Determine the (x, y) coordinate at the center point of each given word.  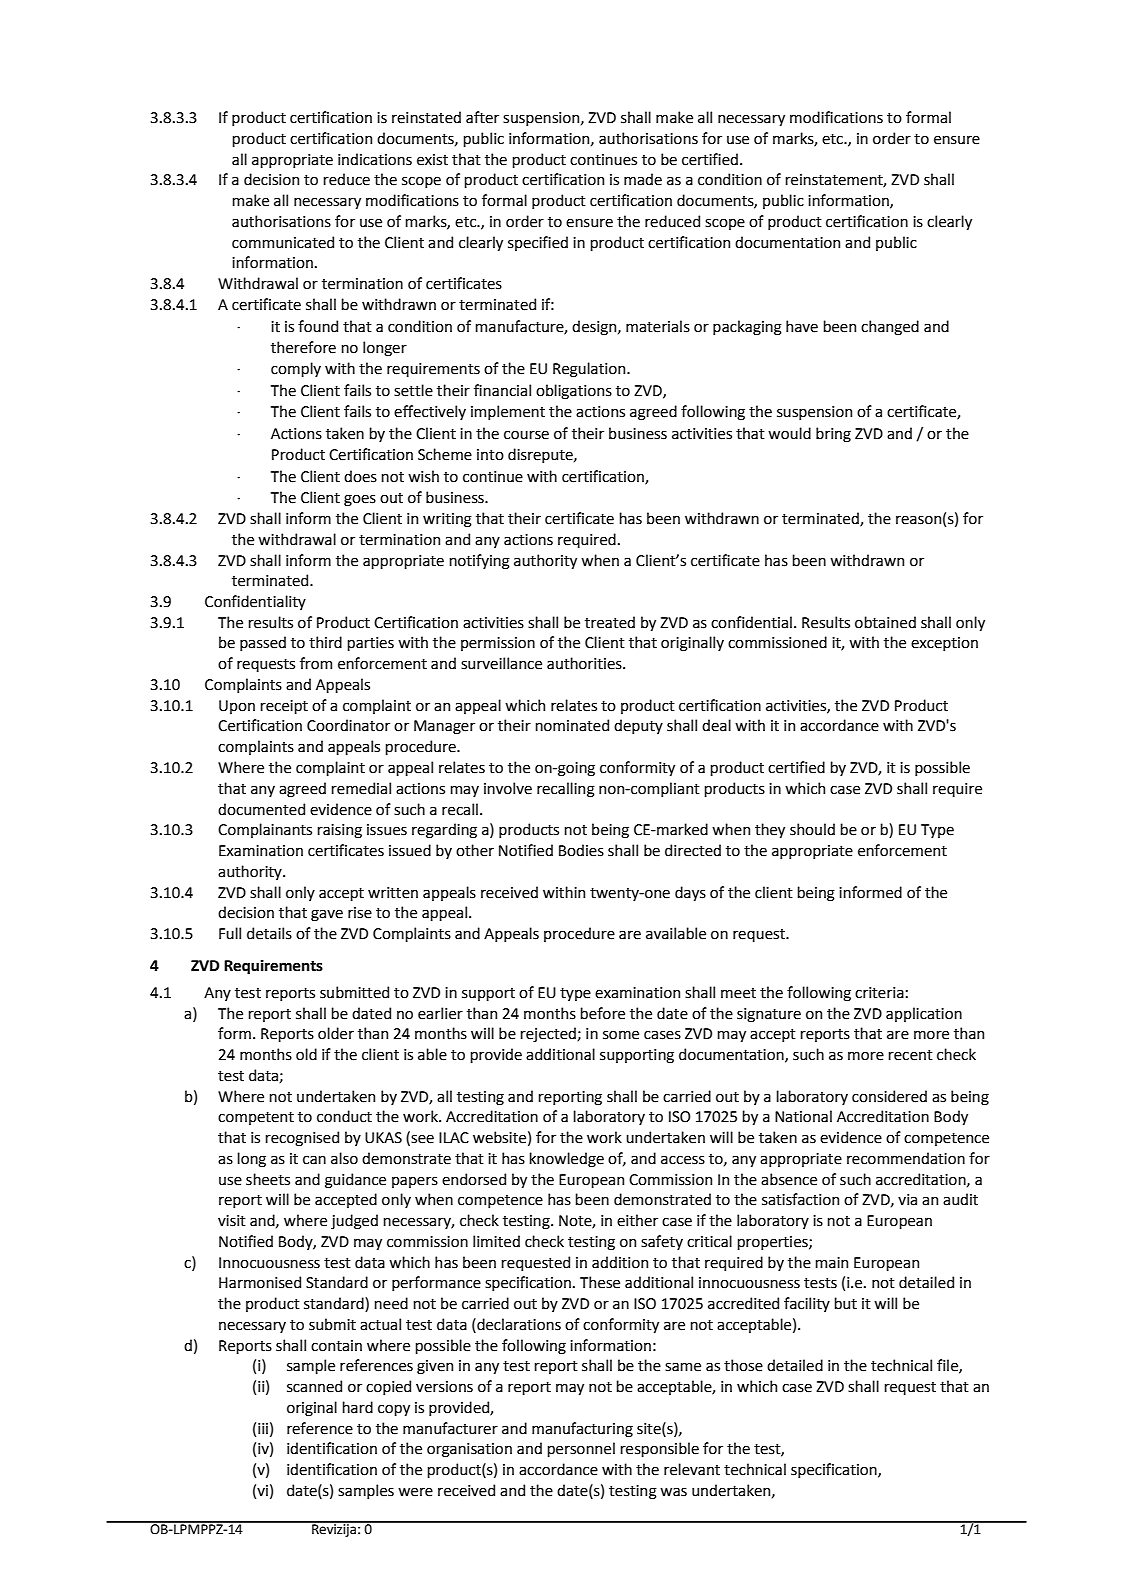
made (643, 179)
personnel (581, 1449)
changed (890, 327)
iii (263, 1428)
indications (375, 159)
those (743, 1365)
